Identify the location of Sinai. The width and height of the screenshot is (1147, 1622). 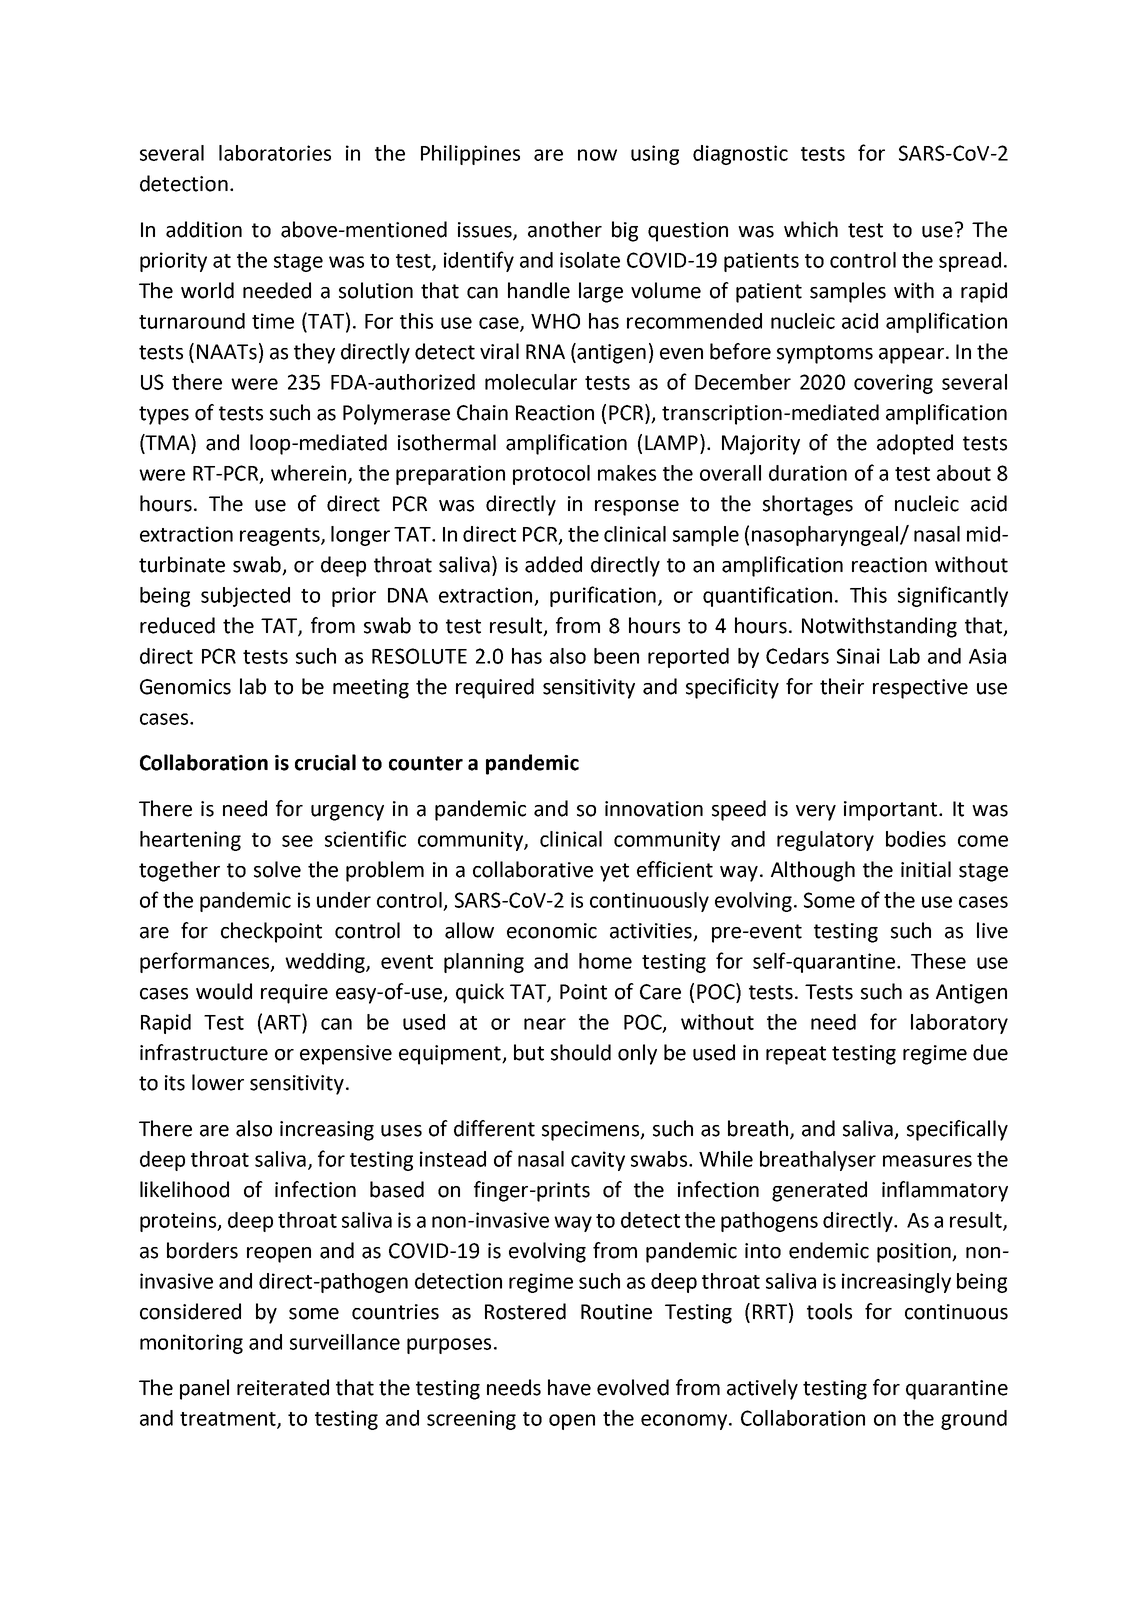
(858, 656).
